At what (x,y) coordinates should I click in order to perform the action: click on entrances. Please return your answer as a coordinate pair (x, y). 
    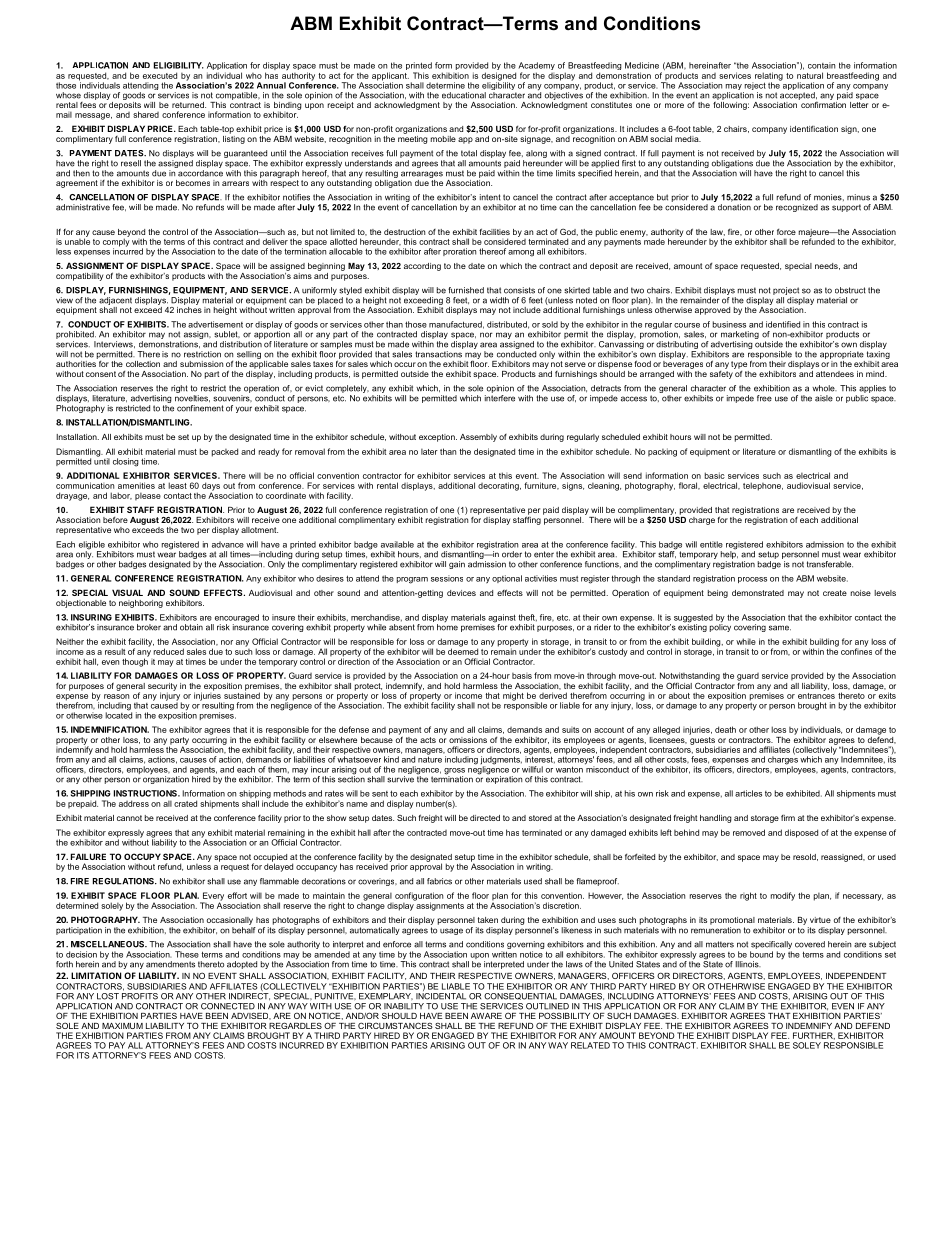
    Looking at the image, I should click on (816, 694).
